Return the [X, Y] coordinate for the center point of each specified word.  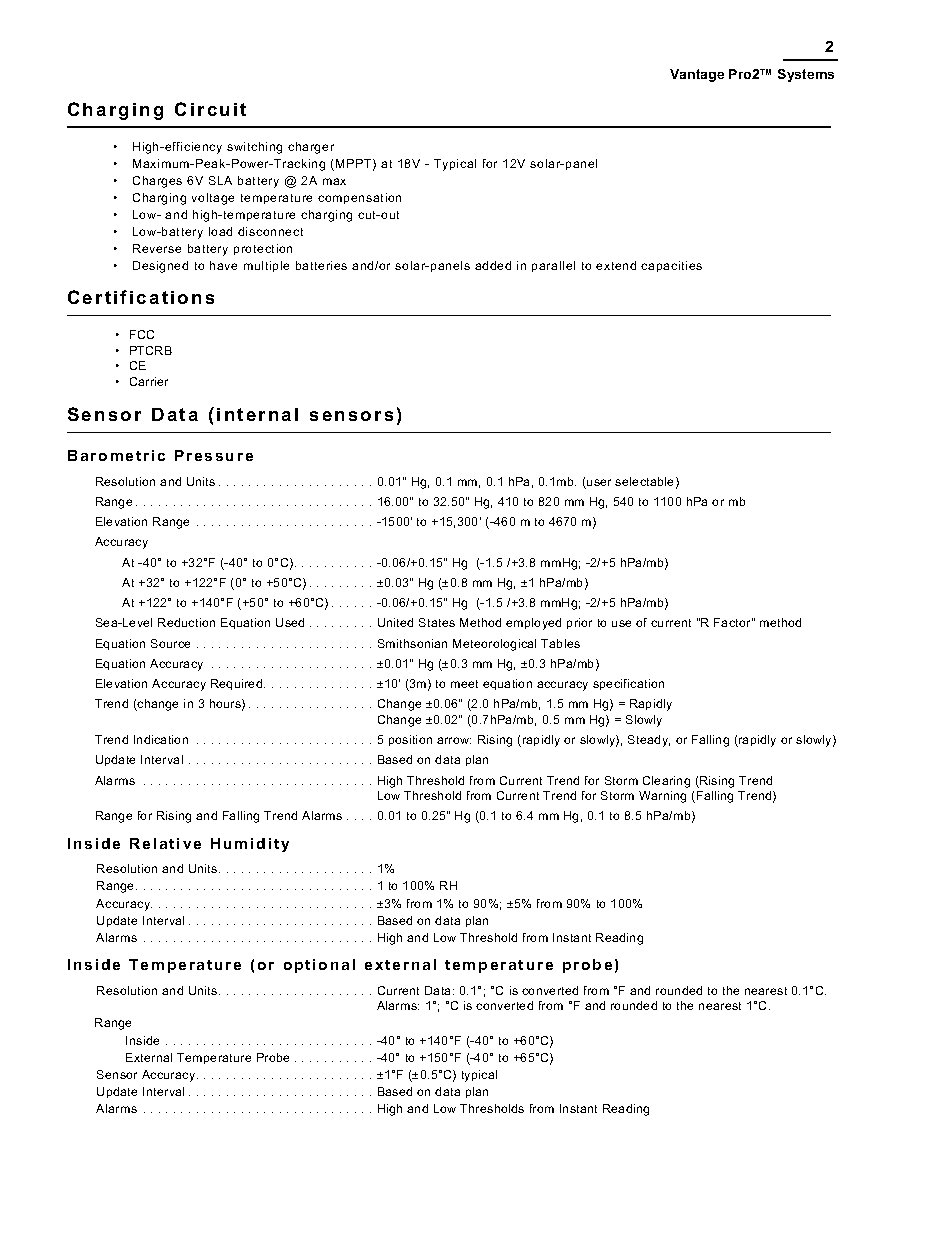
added [493, 265]
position [410, 740]
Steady [649, 741]
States [437, 622]
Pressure [214, 455]
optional [319, 966]
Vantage [697, 75]
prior [579, 623]
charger [311, 148]
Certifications [141, 297]
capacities [671, 266]
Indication [161, 739]
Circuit [210, 109]
